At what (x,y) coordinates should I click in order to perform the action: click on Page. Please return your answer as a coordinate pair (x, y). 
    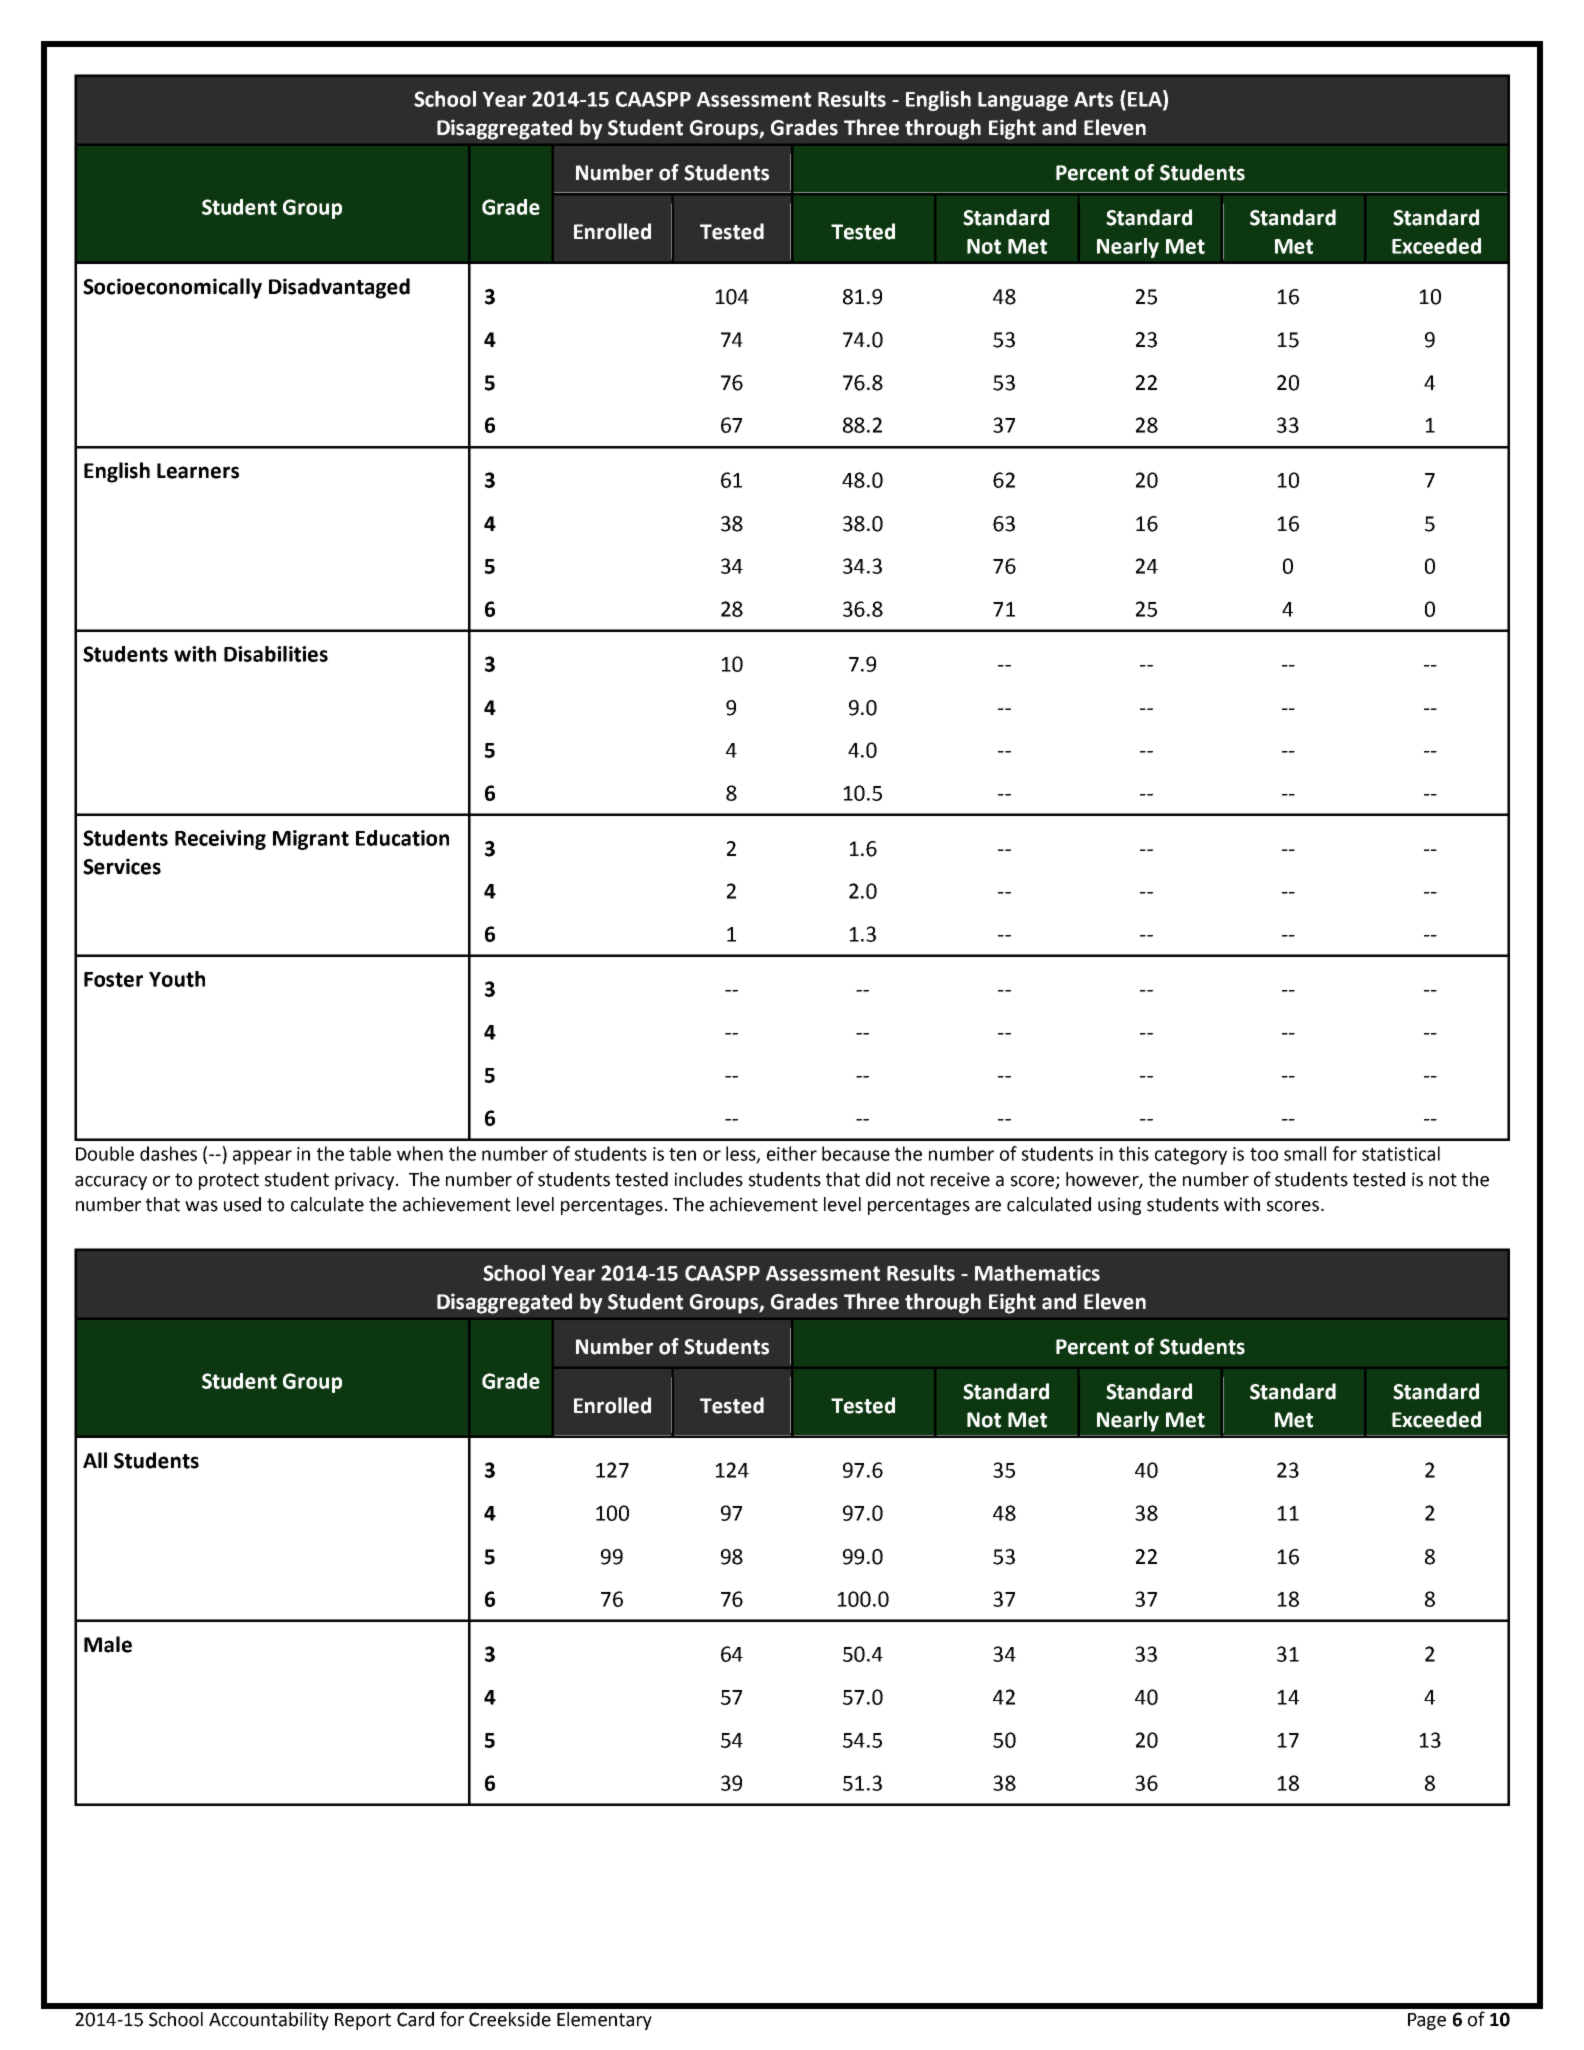
    Looking at the image, I should click on (1427, 2021).
